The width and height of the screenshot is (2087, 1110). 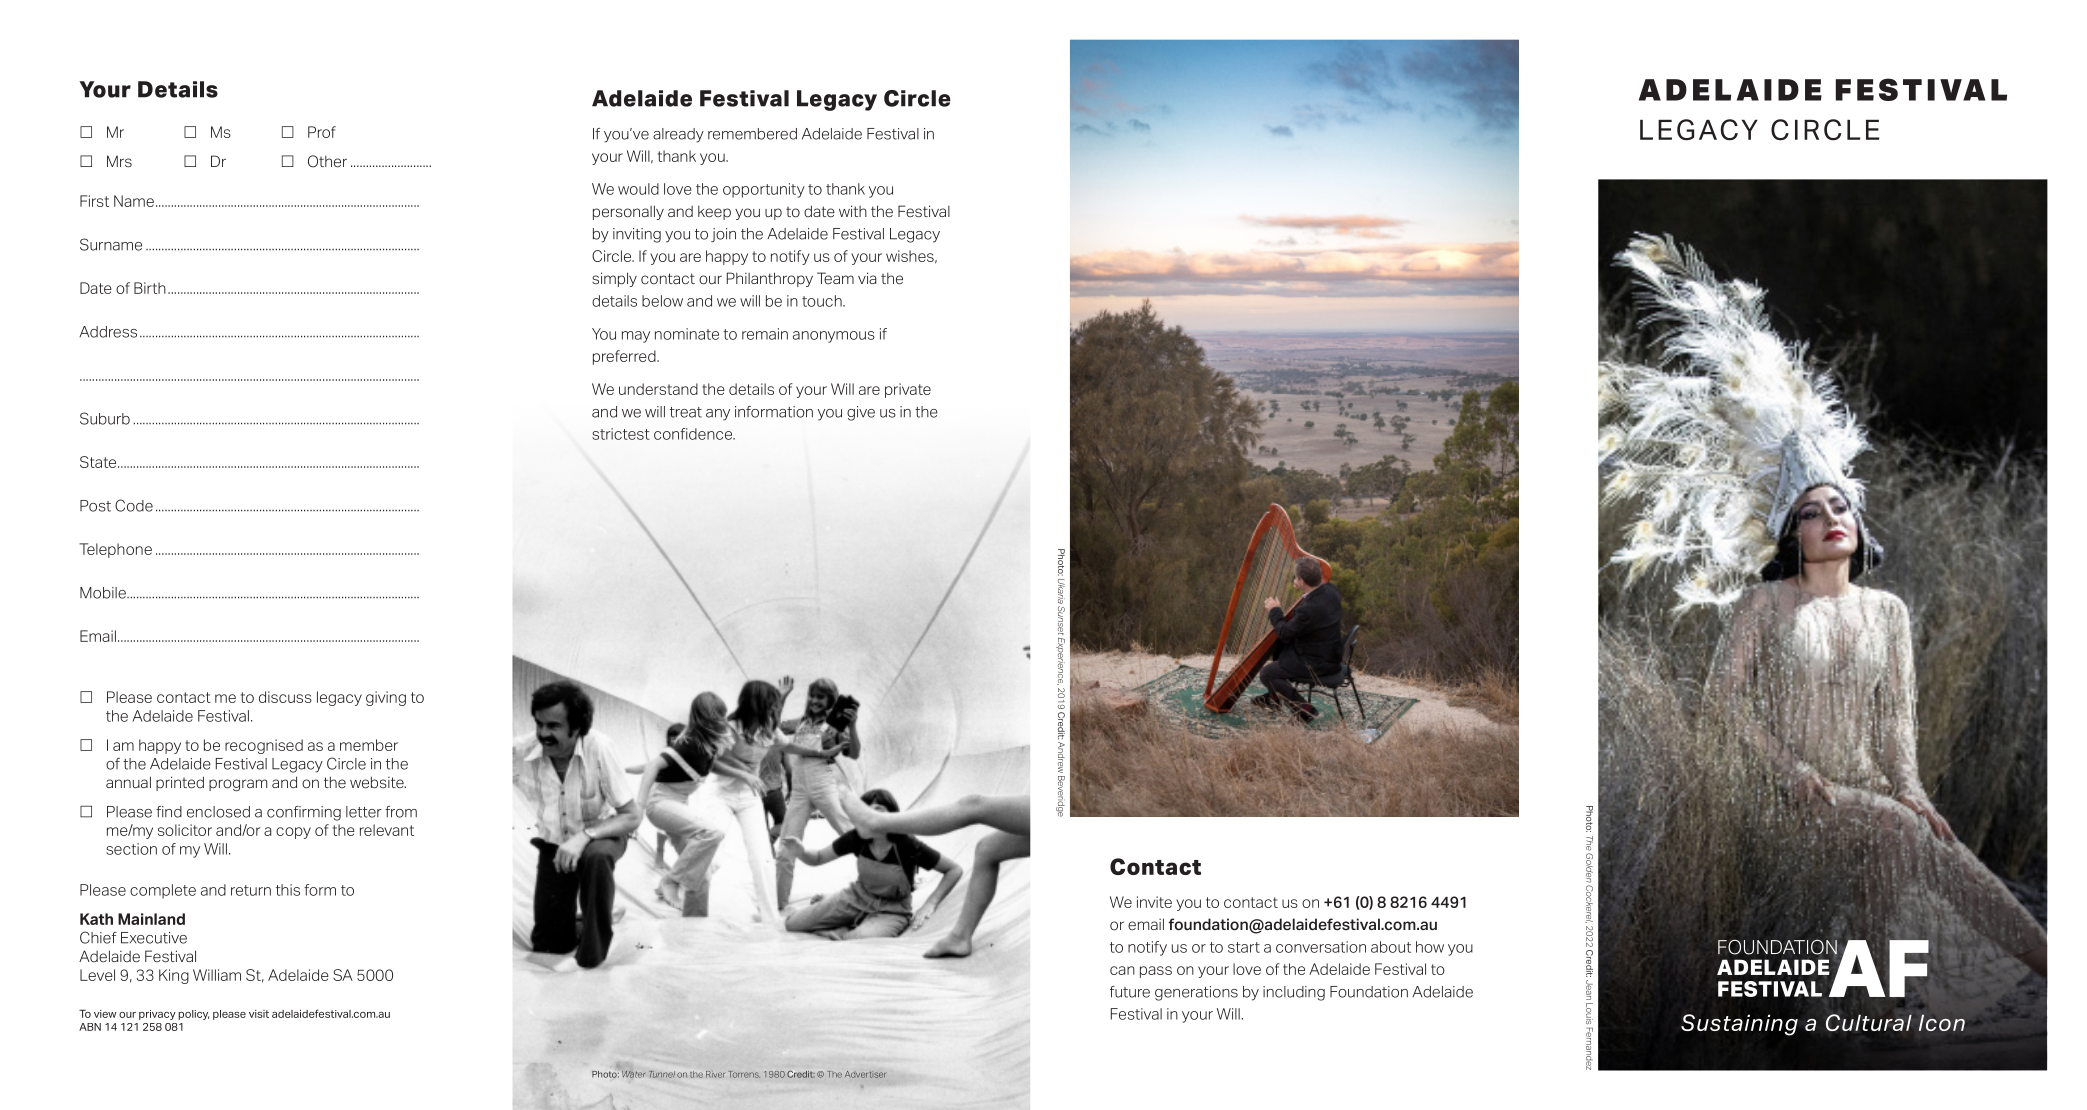 What do you see at coordinates (865, 1074) in the screenshot?
I see `Advertiser` at bounding box center [865, 1074].
